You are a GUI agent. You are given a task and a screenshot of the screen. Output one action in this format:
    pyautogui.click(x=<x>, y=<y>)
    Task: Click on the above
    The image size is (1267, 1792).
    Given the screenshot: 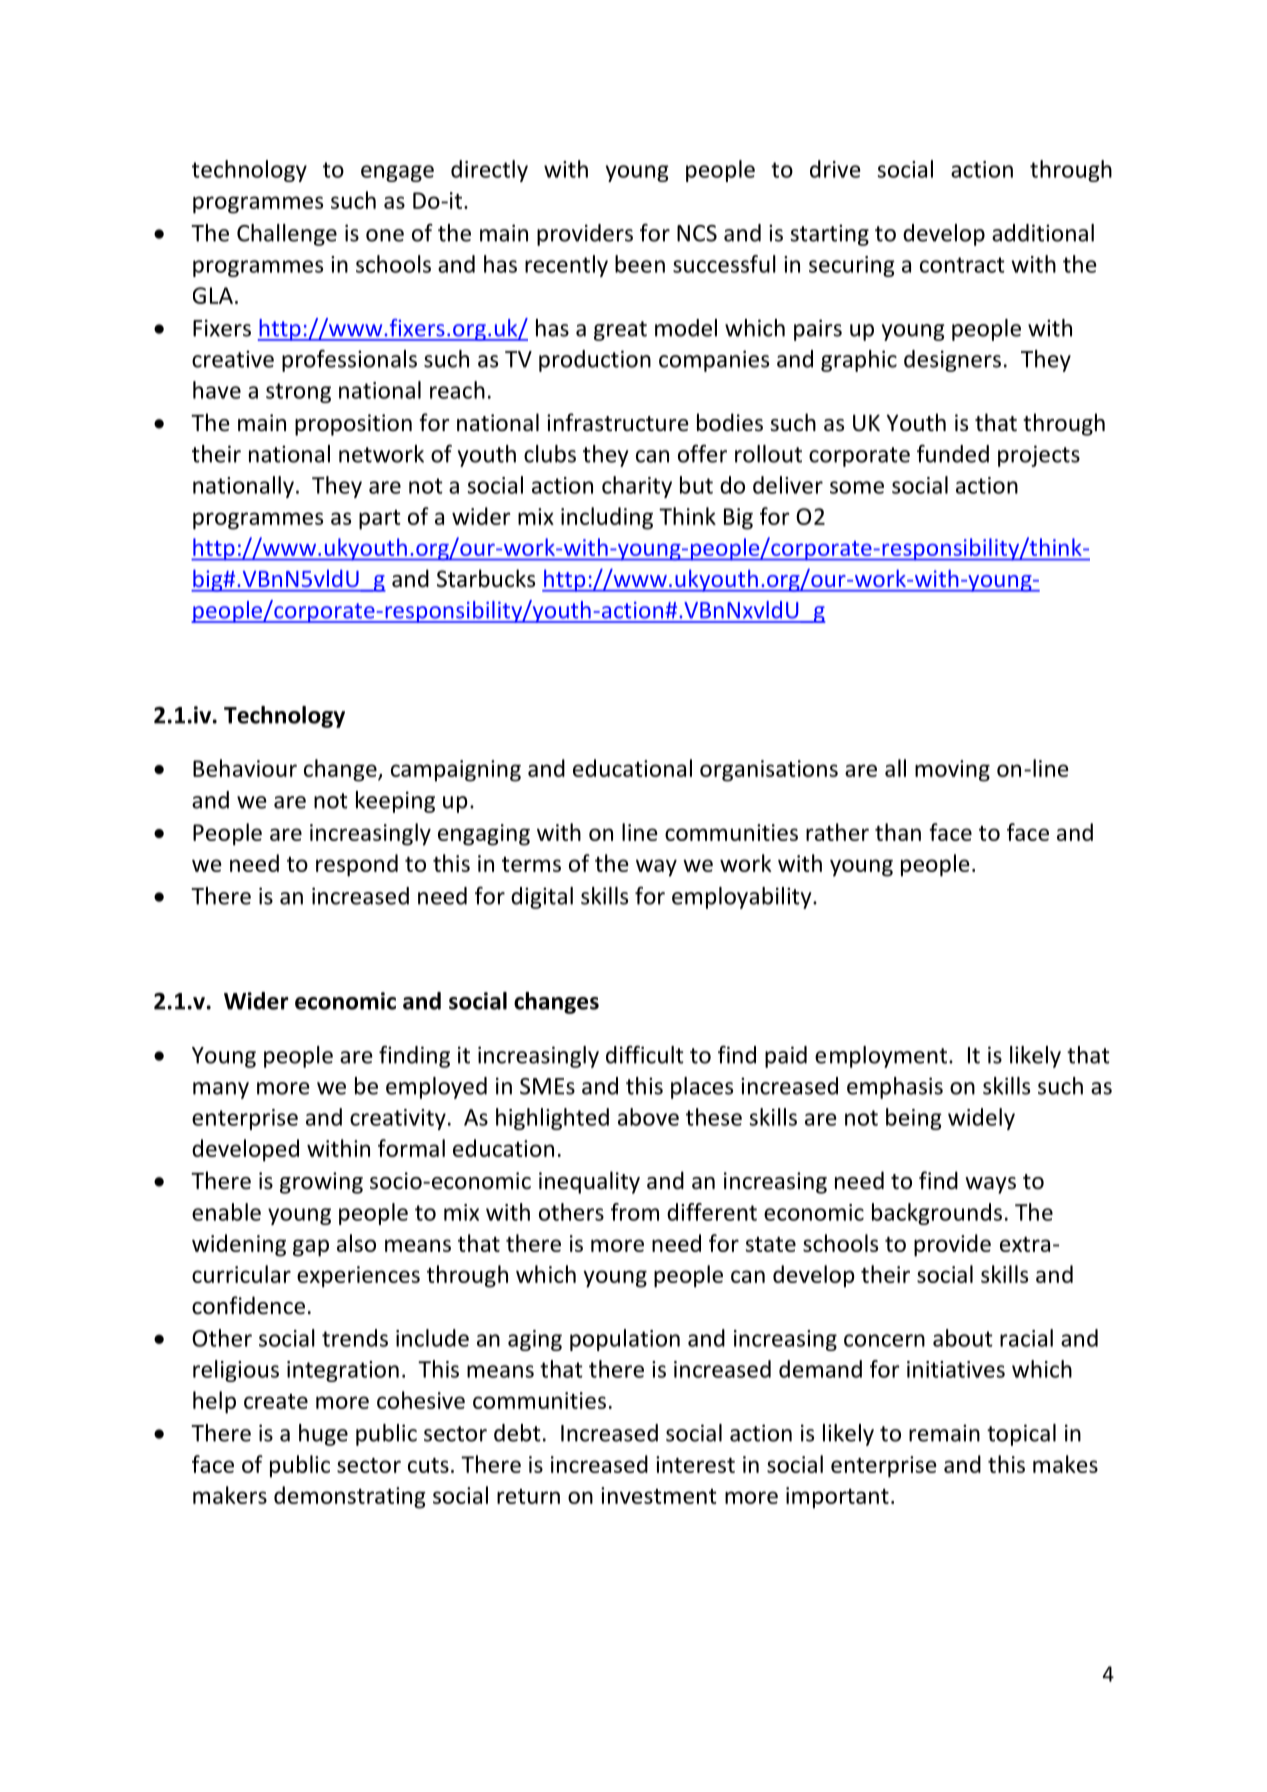 What is the action you would take?
    pyautogui.click(x=648, y=1117)
